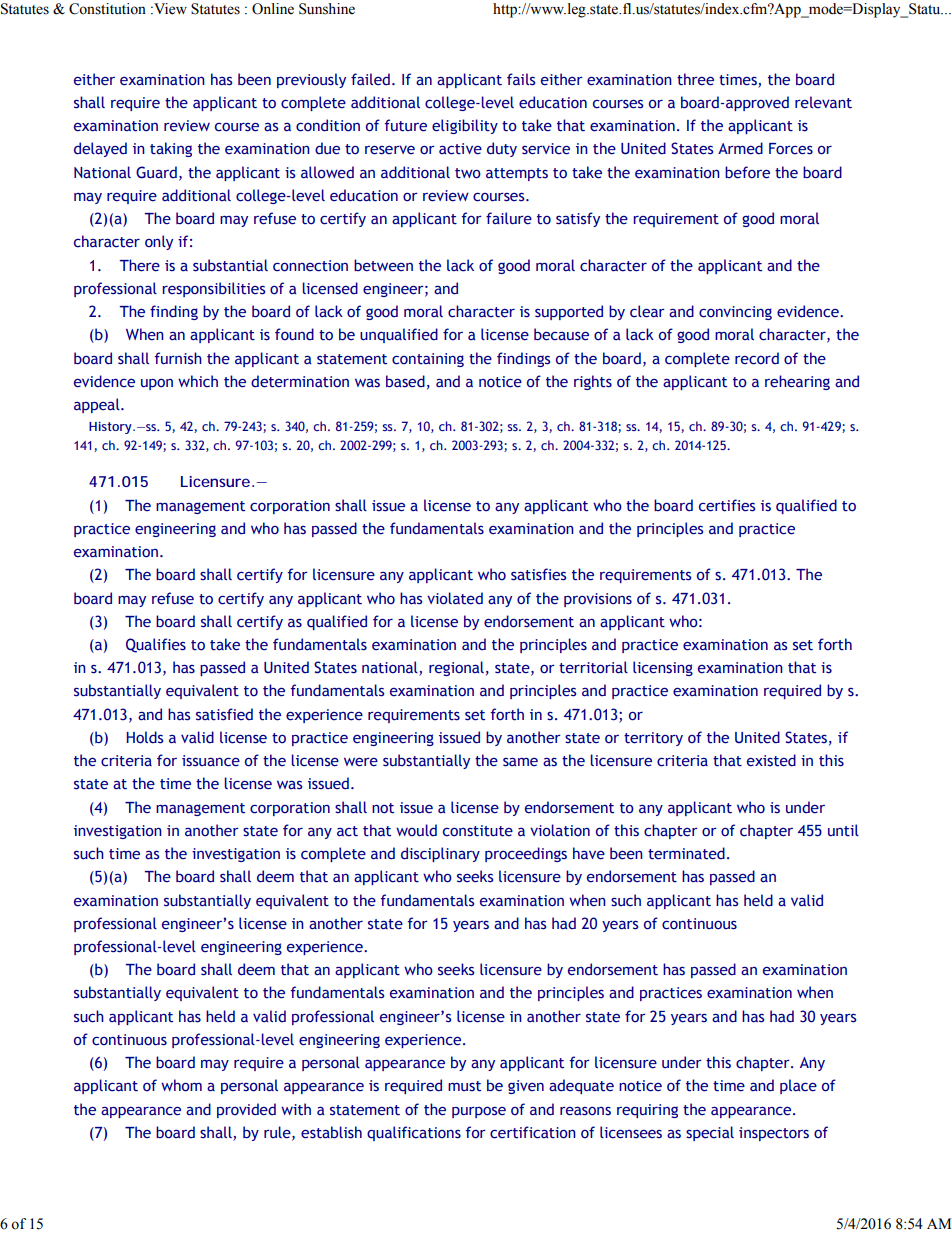 The height and width of the page is (1233, 952). I want to click on whom, so click(181, 1085).
